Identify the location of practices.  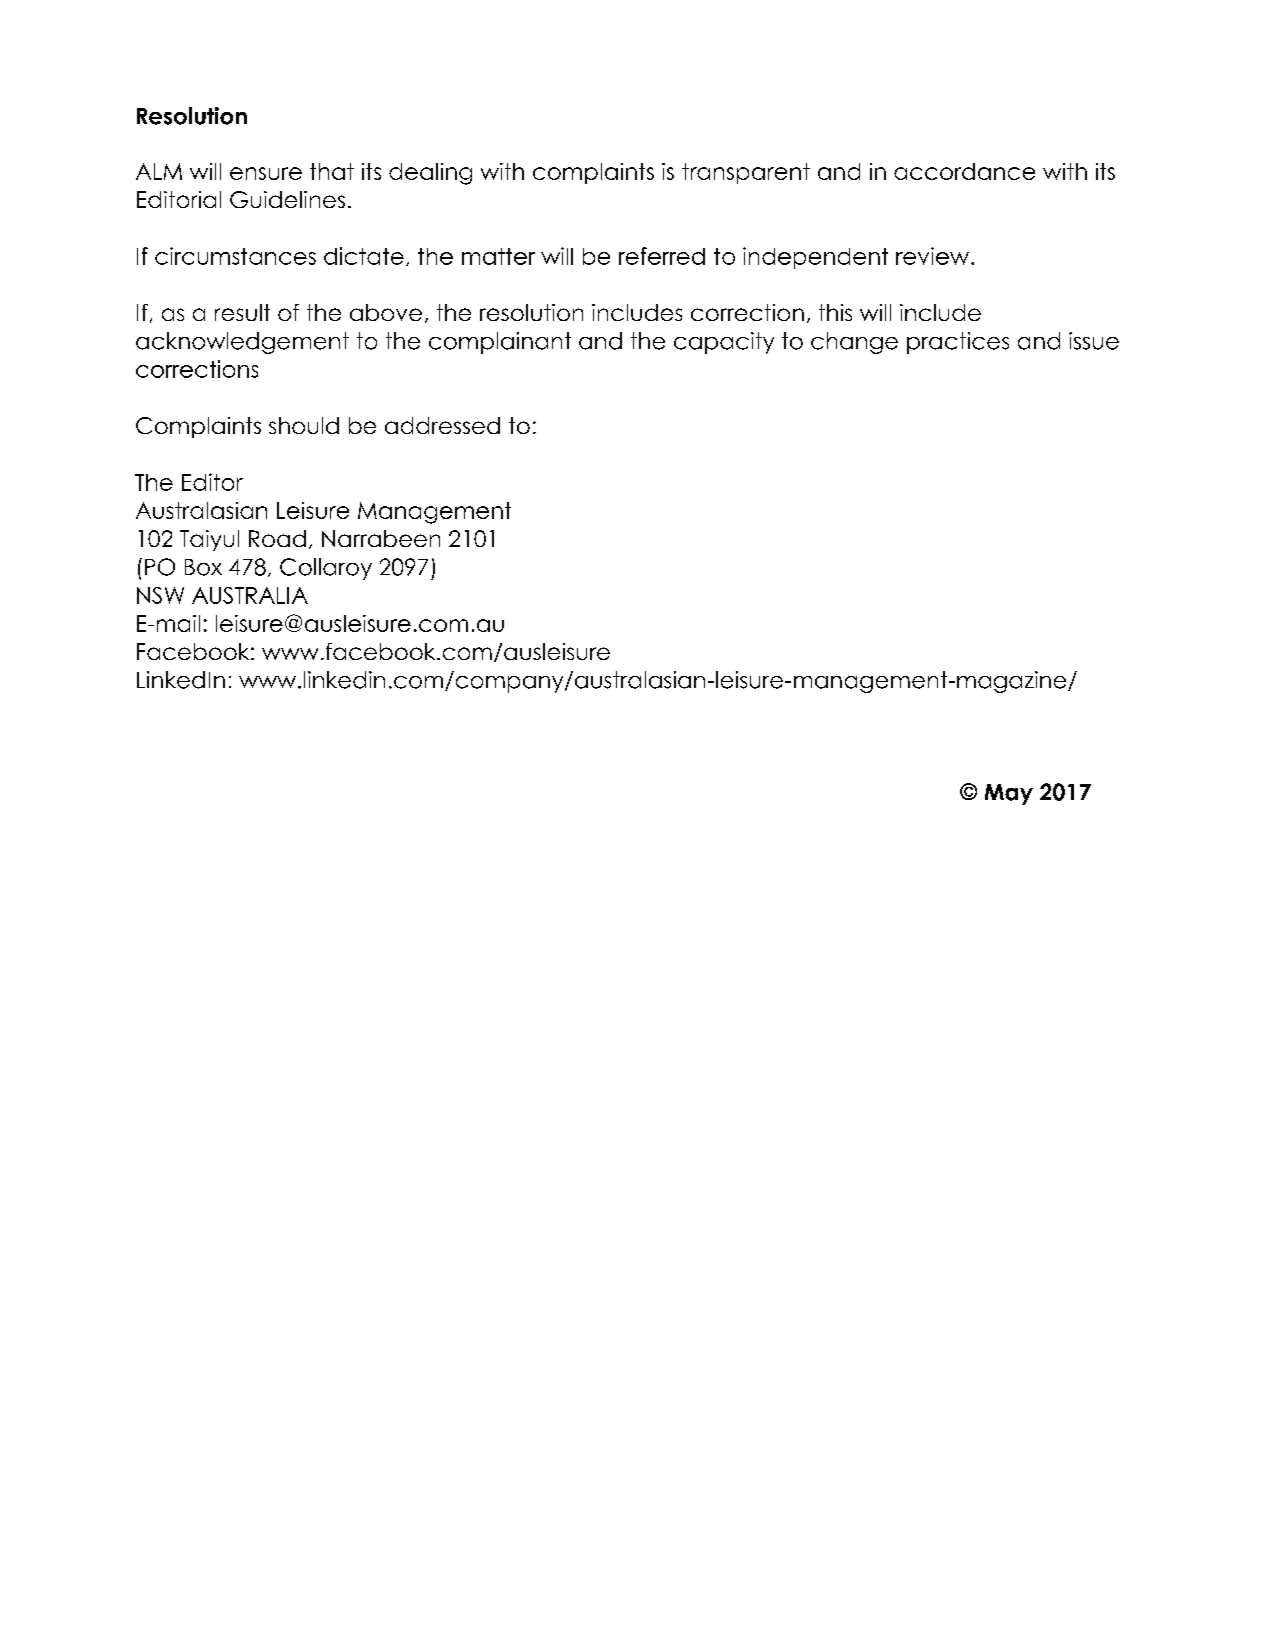
(958, 343).
